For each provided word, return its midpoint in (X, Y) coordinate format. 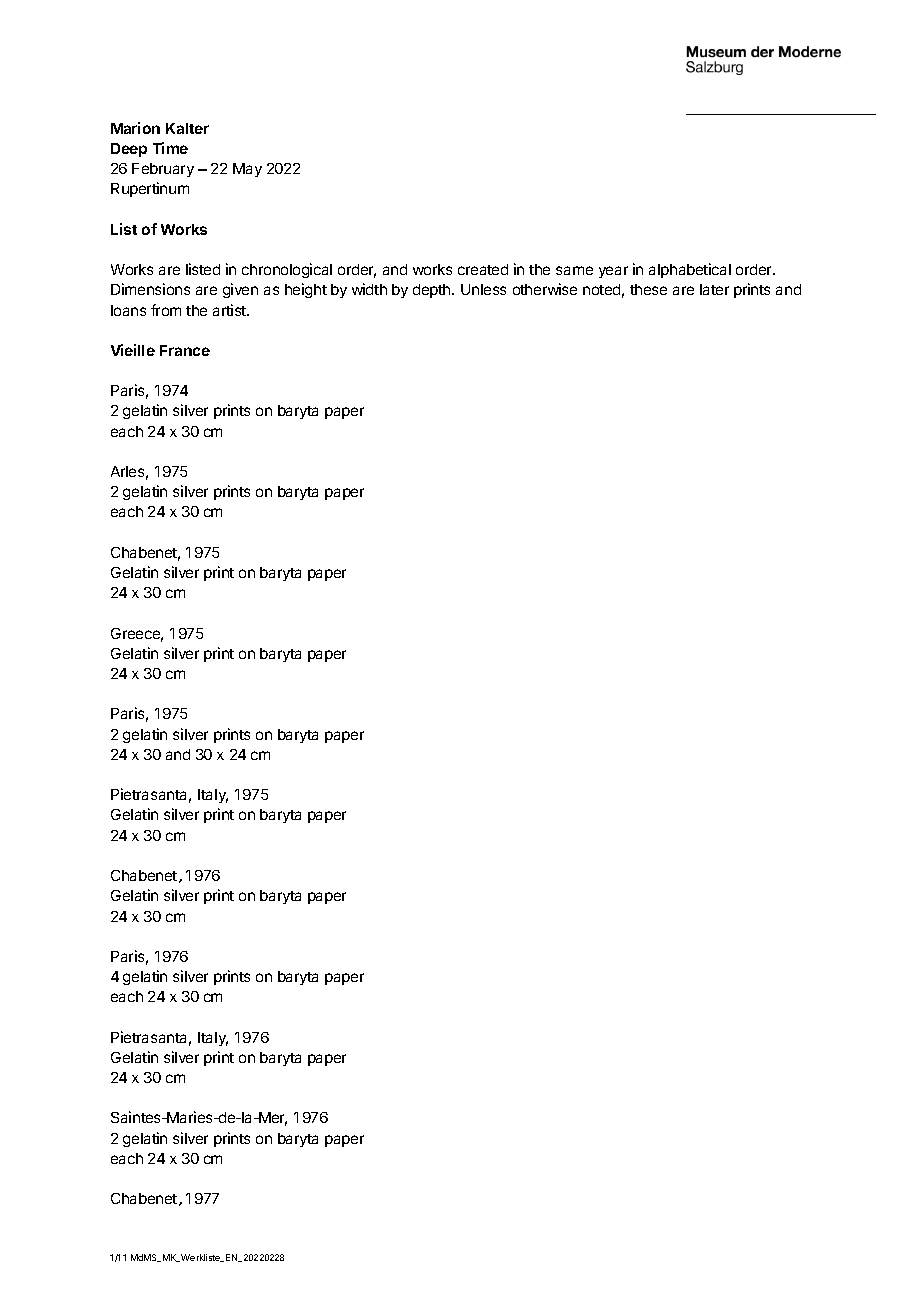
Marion (135, 128)
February (163, 170)
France (185, 350)
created (483, 269)
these (648, 289)
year (613, 272)
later (714, 289)
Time (170, 148)
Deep (129, 150)
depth (433, 291)
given (240, 290)
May (247, 170)
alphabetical (690, 270)
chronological (287, 270)
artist (230, 310)
